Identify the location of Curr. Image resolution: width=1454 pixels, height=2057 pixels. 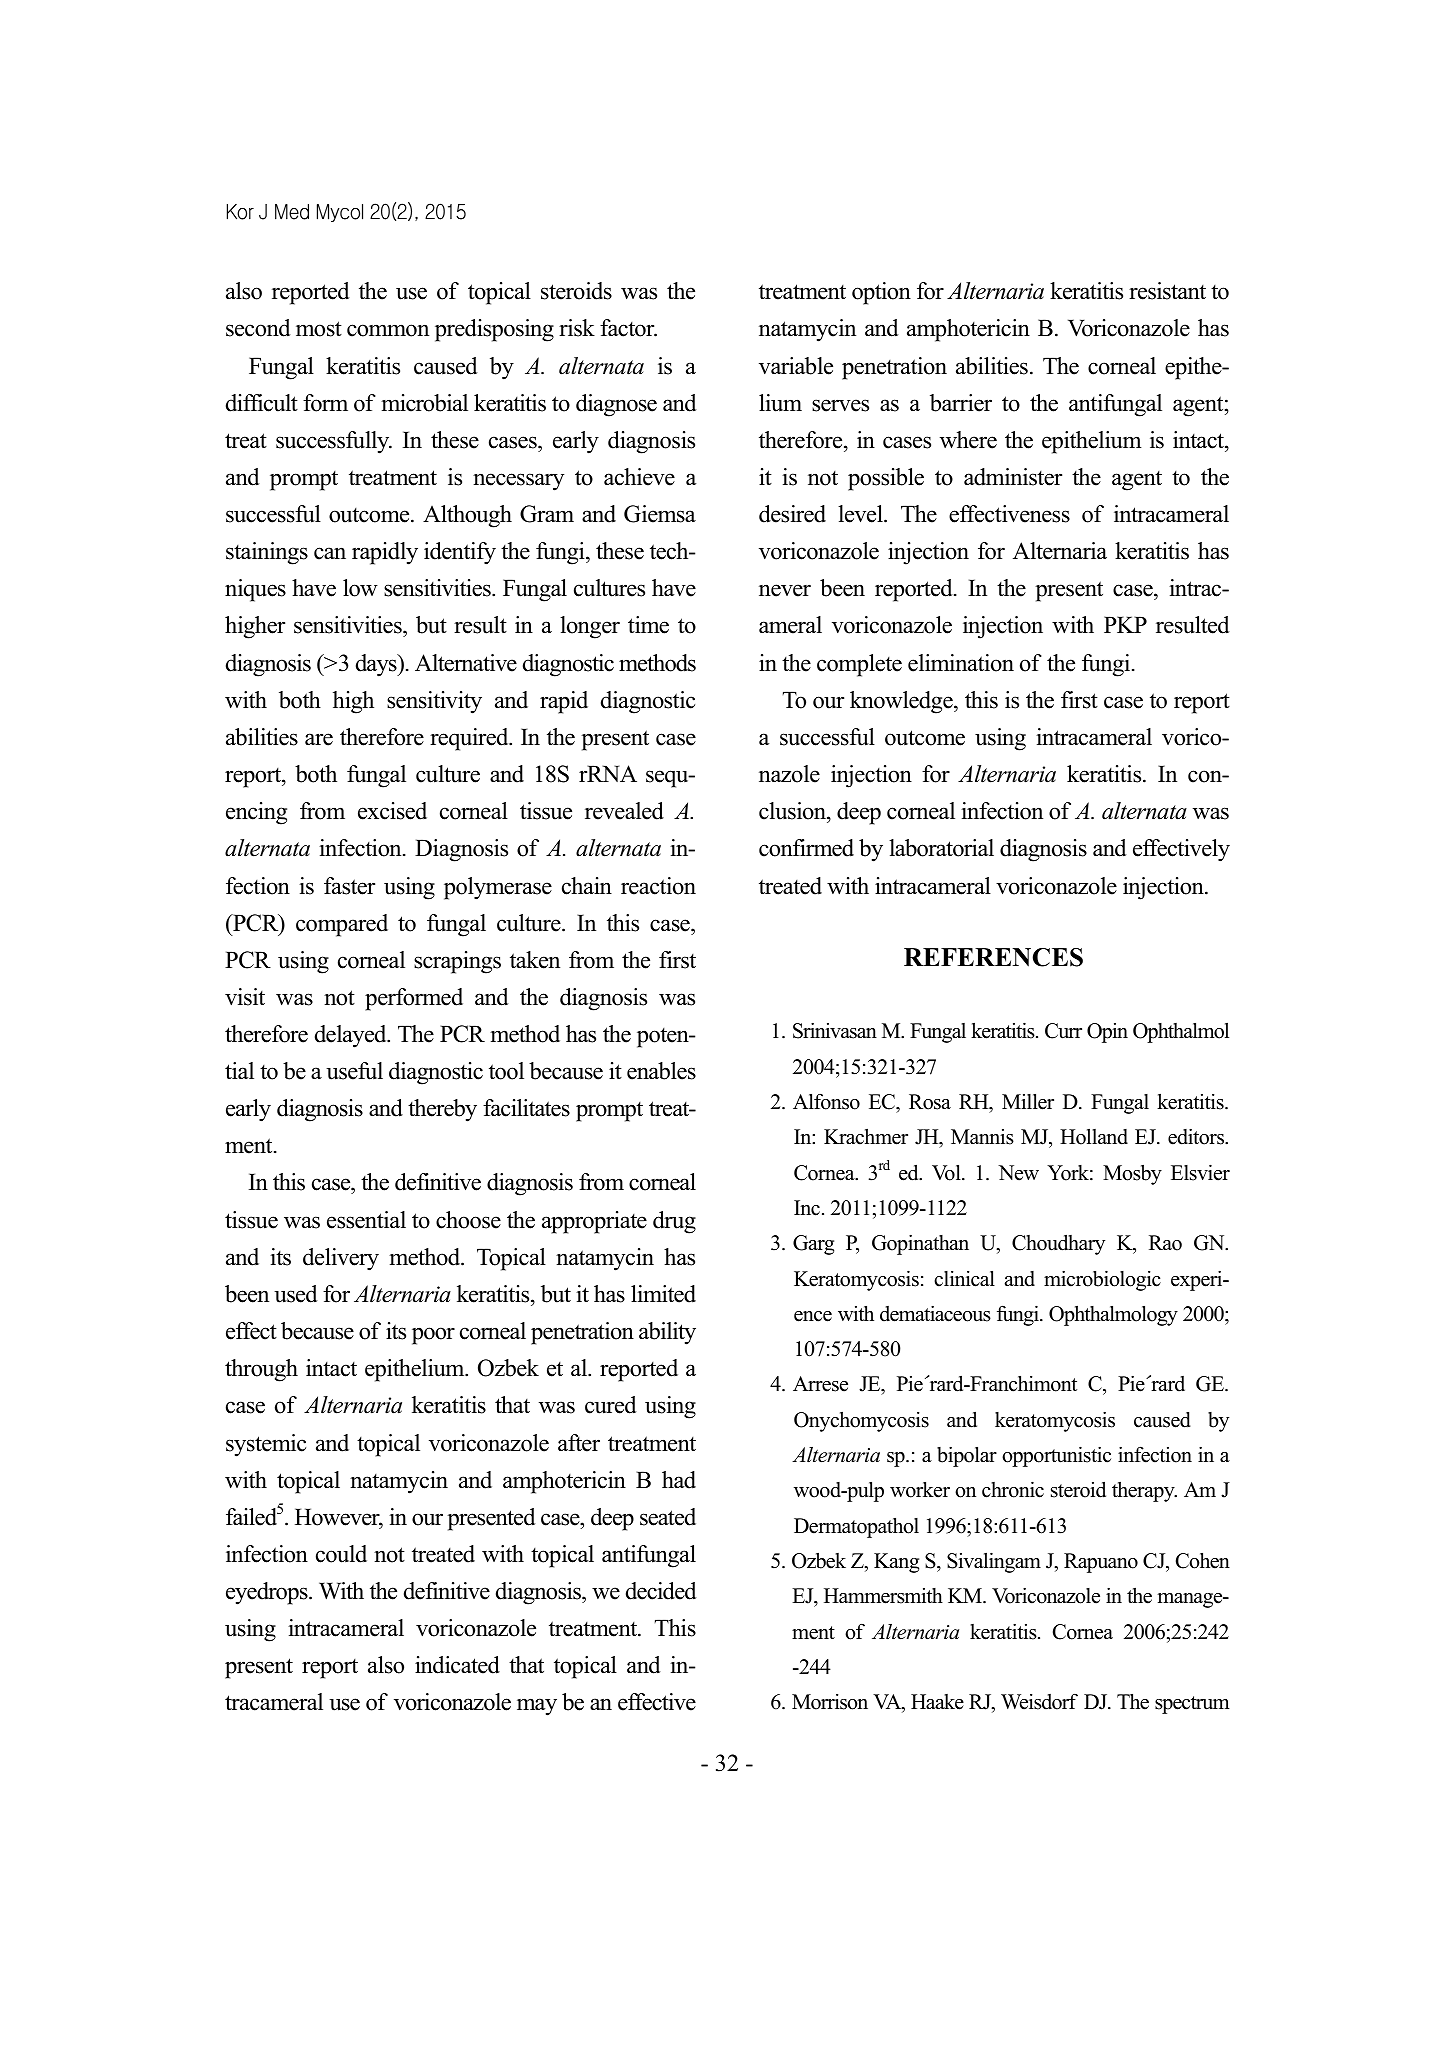
(1063, 1031).
